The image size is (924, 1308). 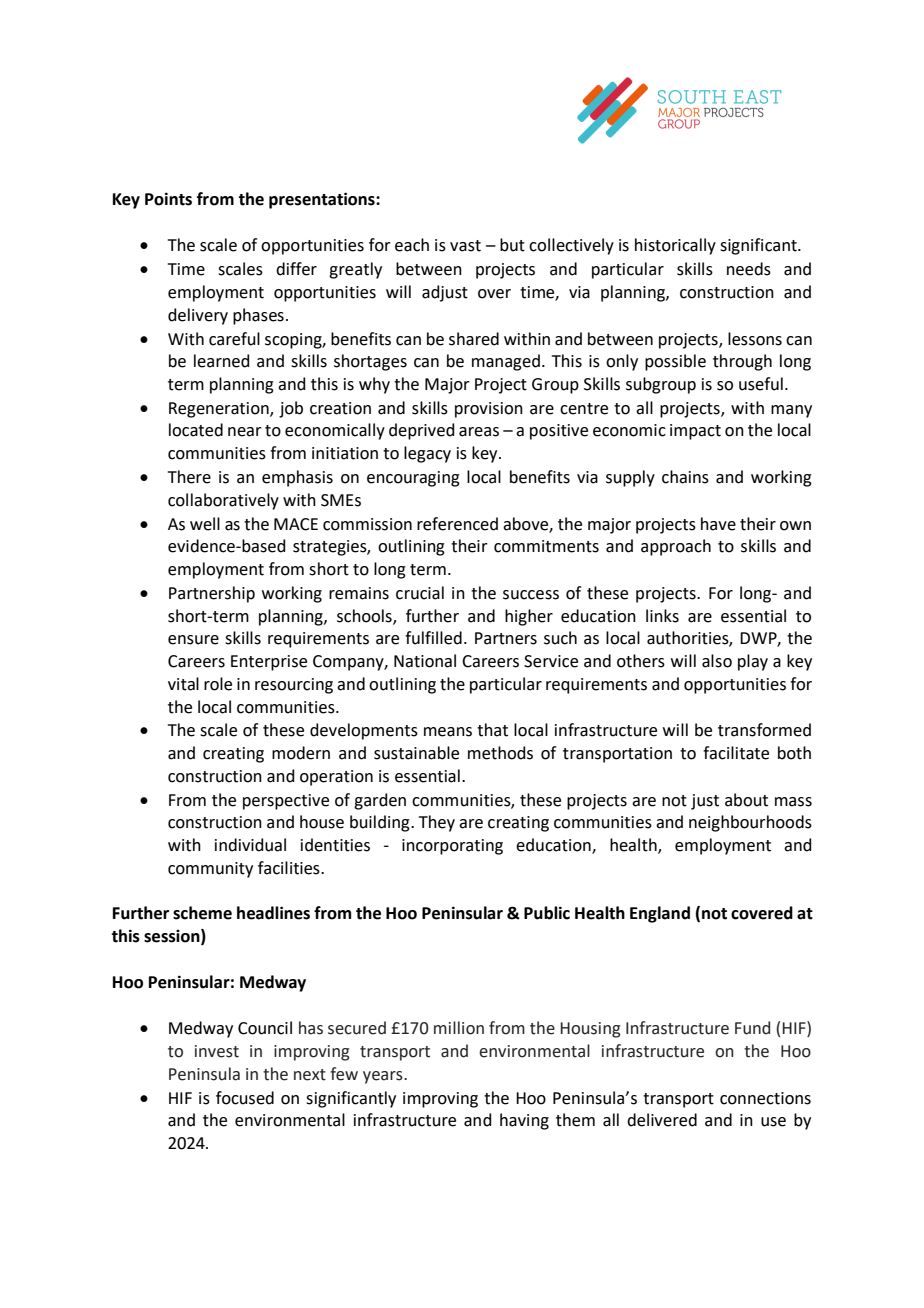 What do you see at coordinates (717, 661) in the image?
I see `also` at bounding box center [717, 661].
